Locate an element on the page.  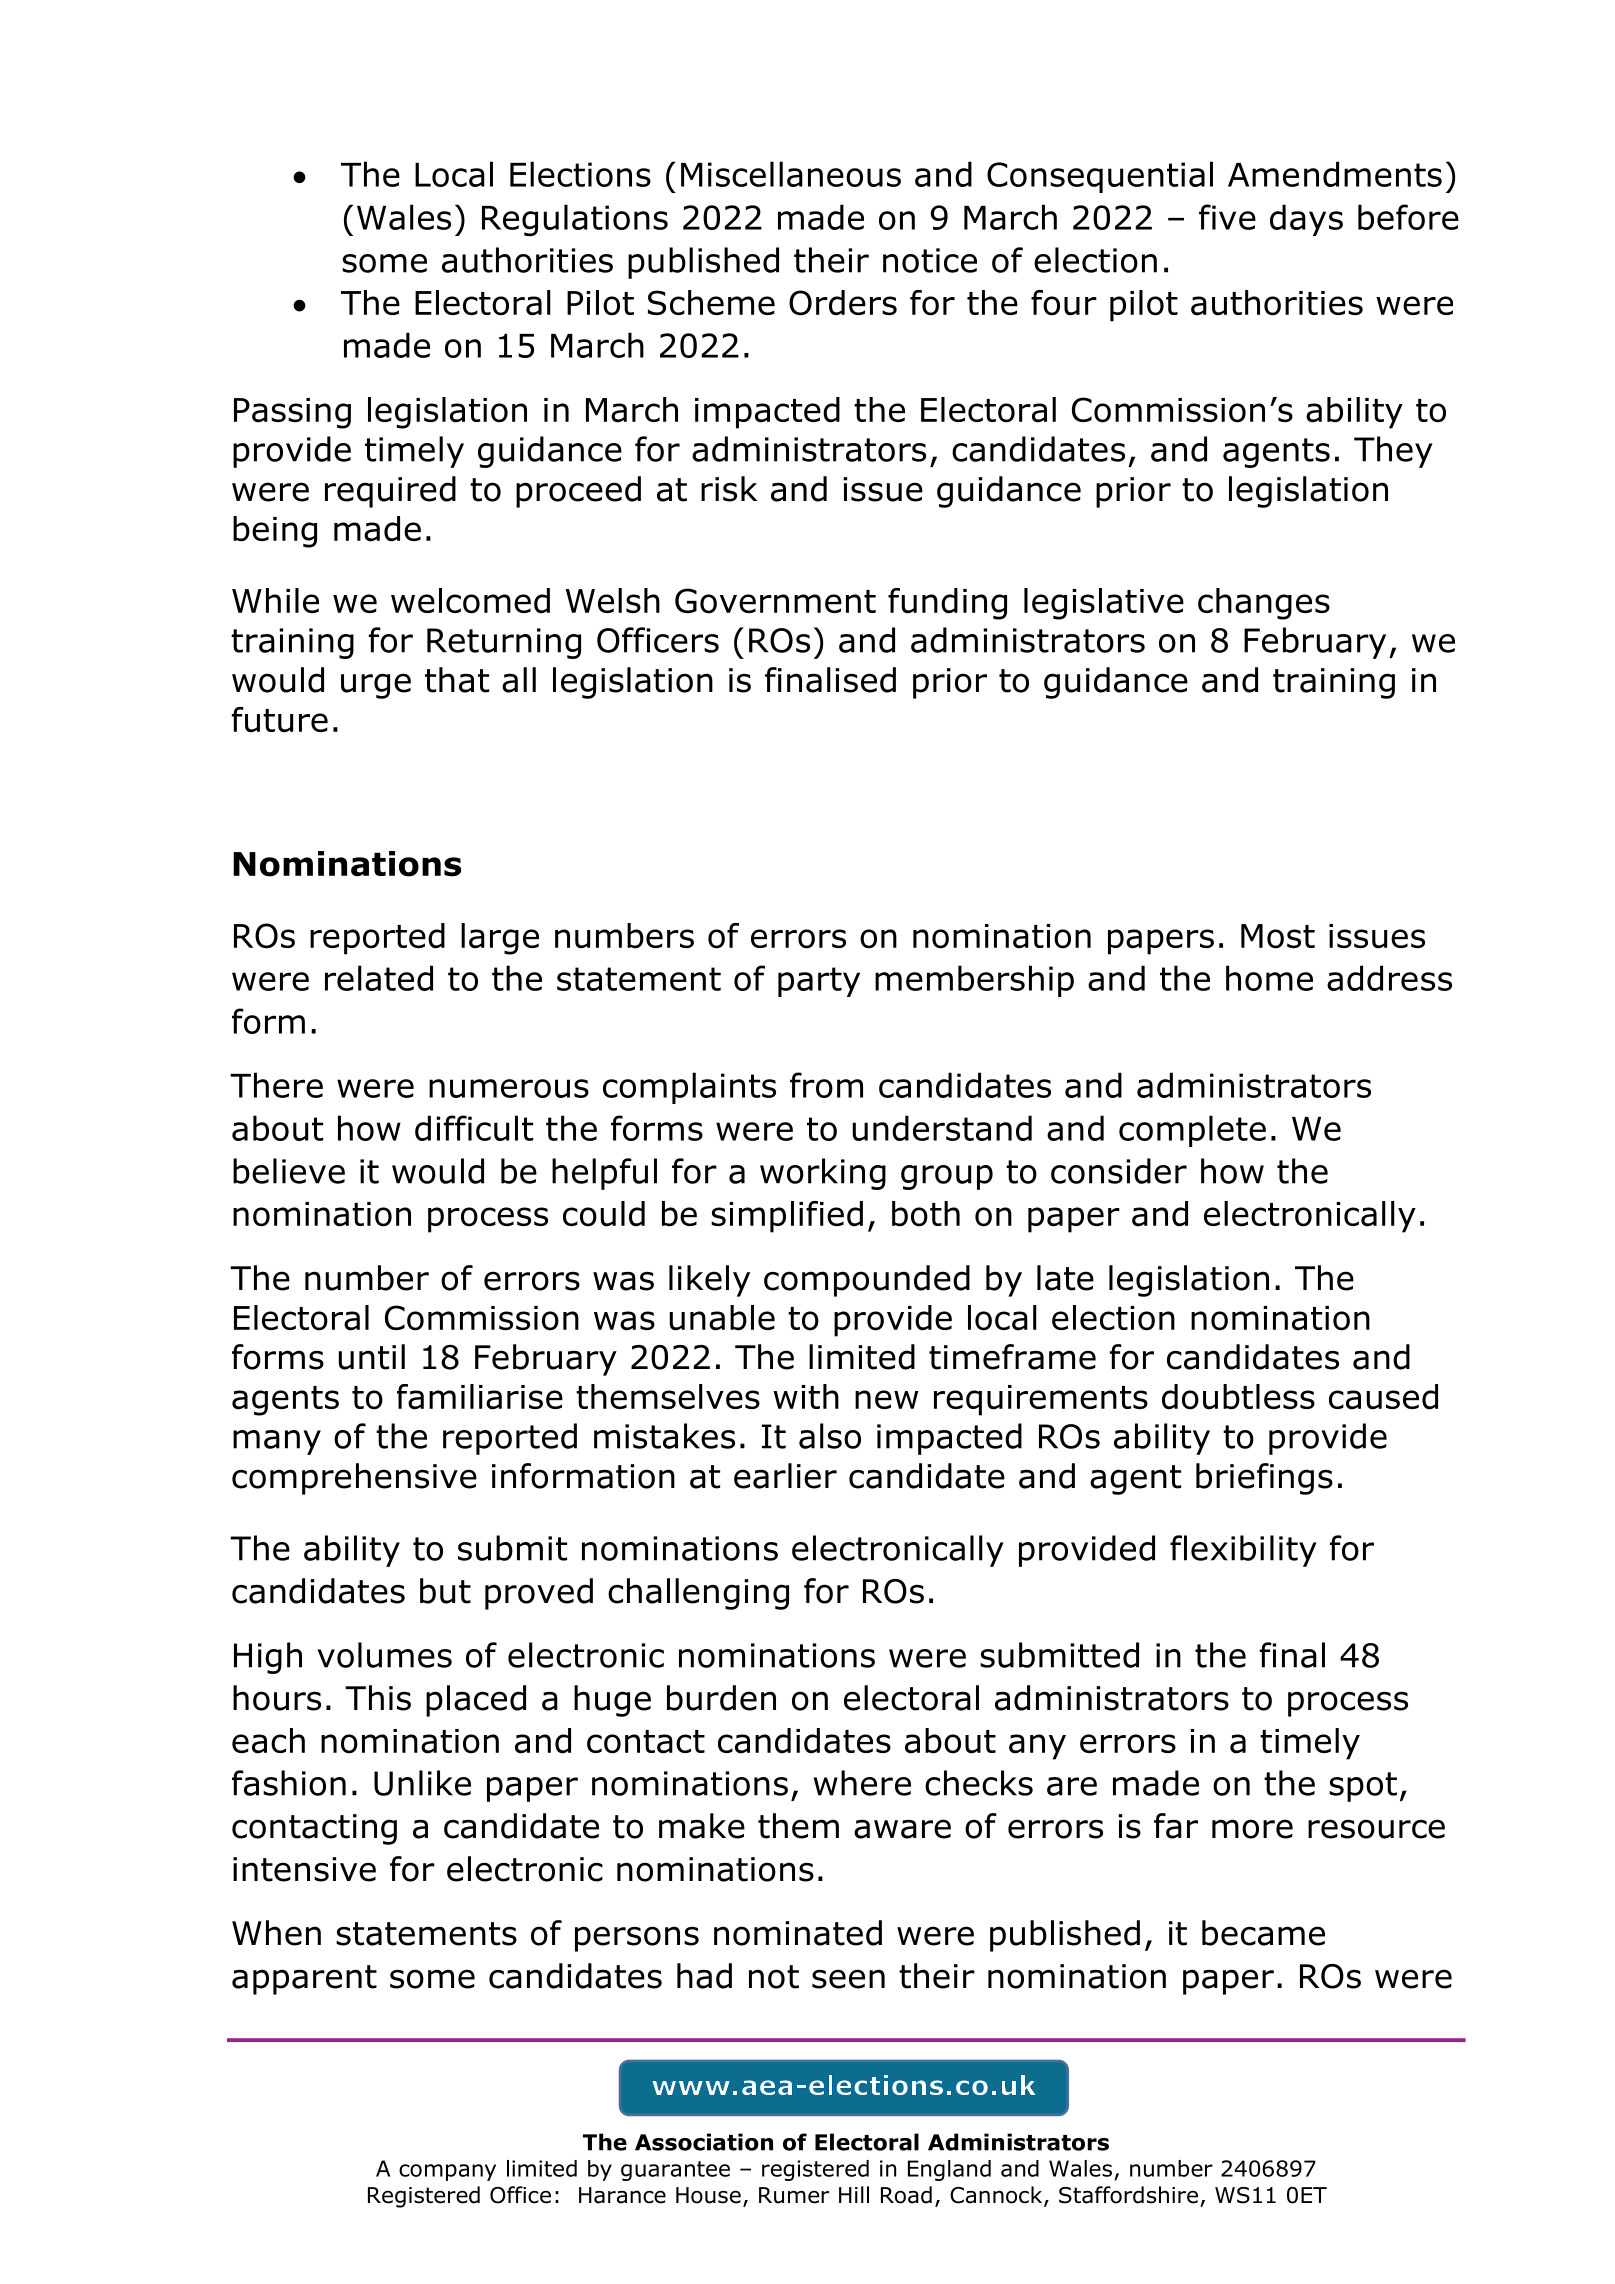
days is located at coordinates (1306, 220).
